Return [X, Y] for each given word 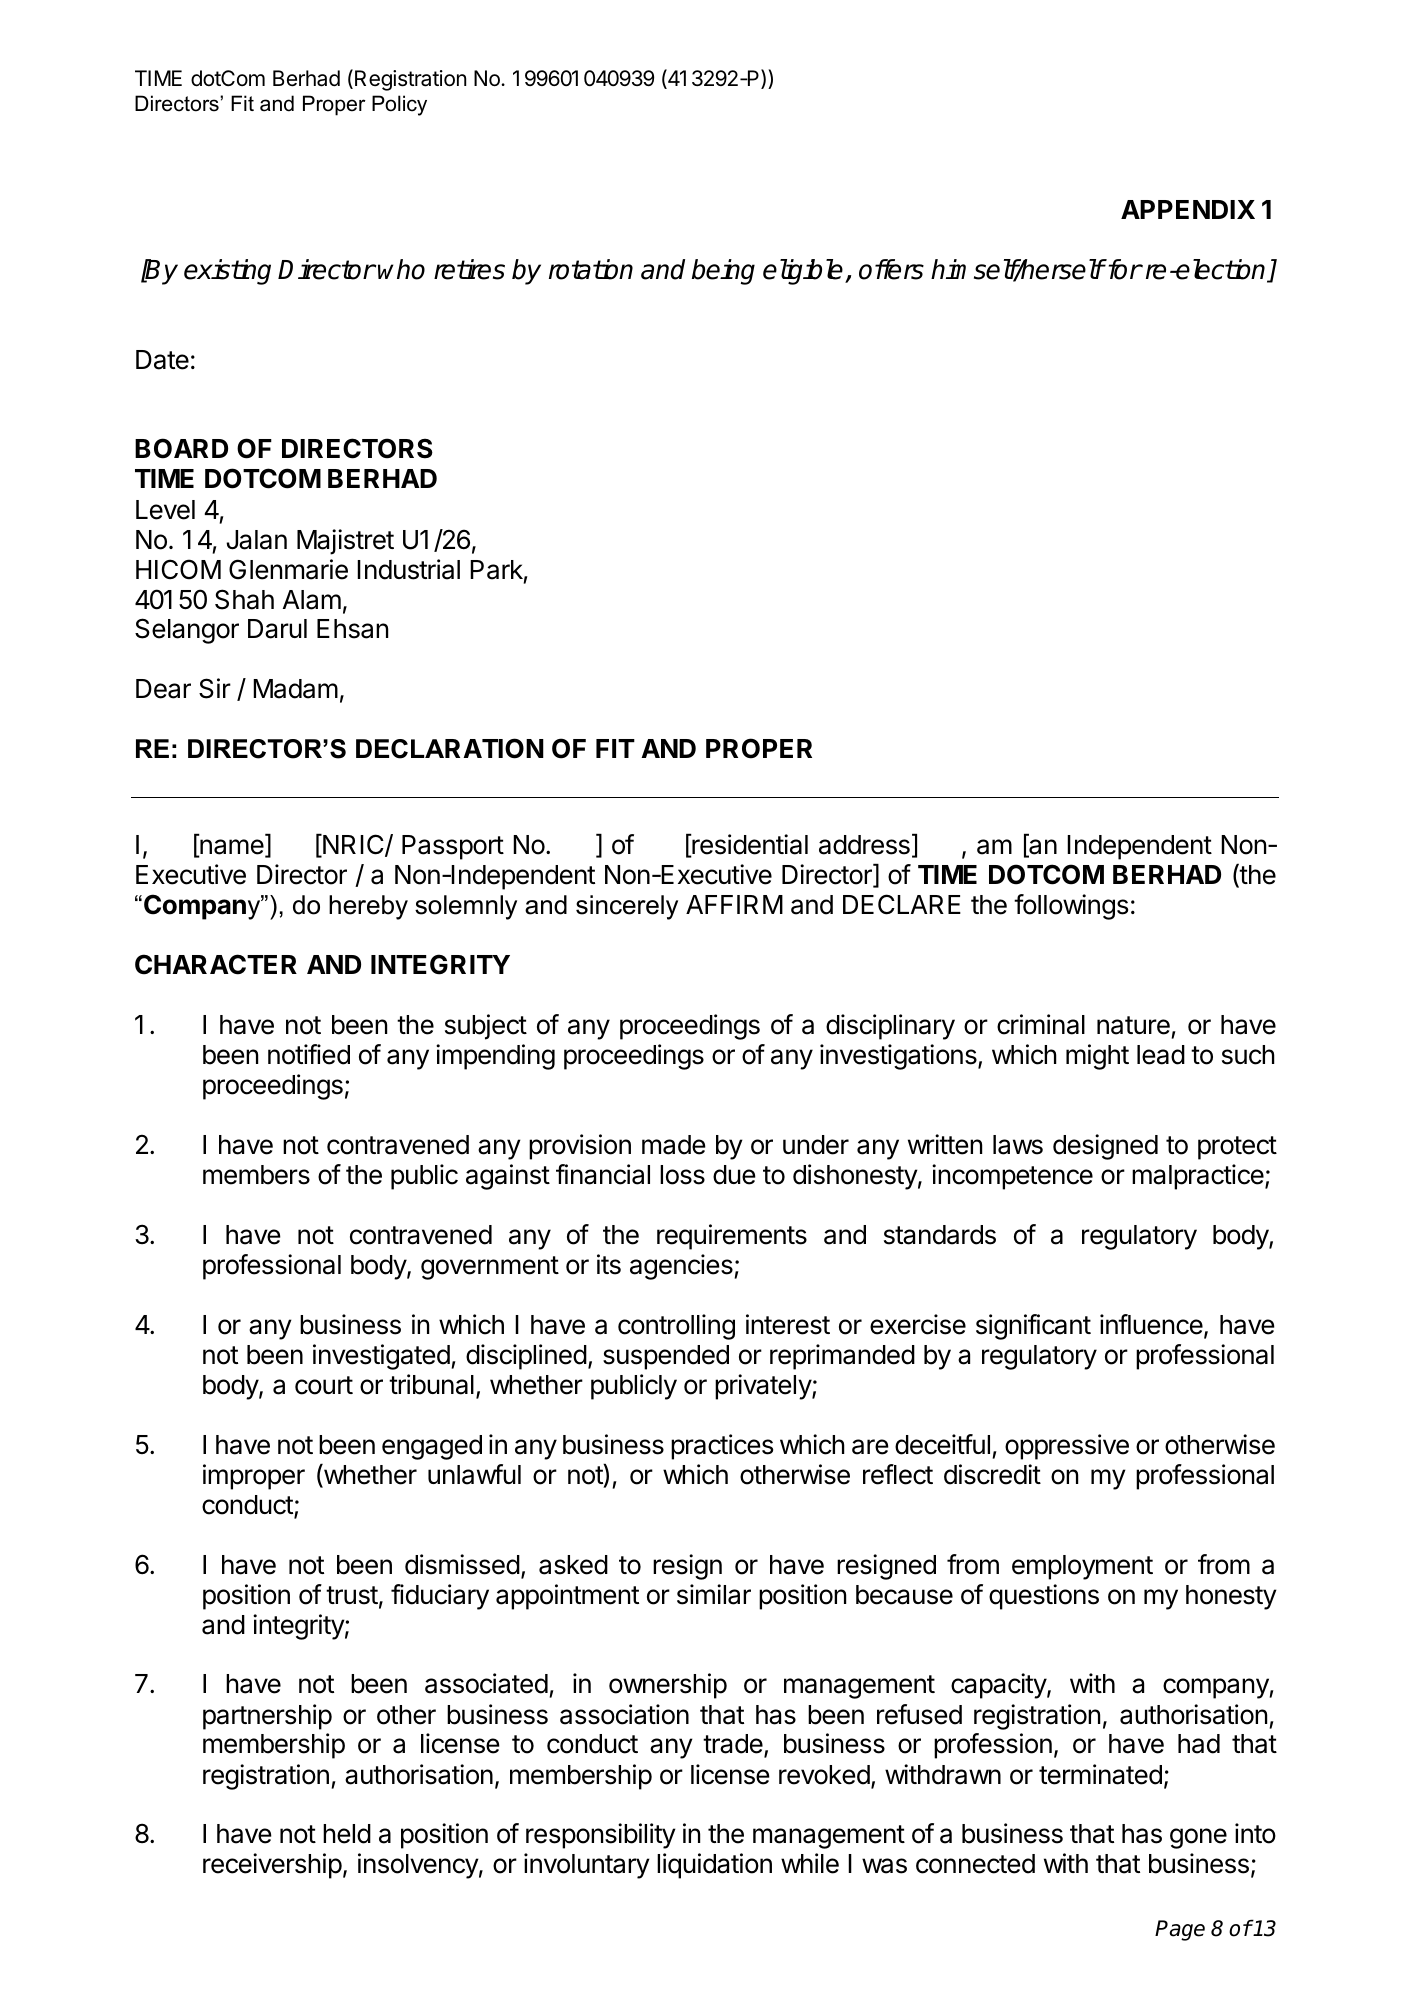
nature [1133, 1025]
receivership [272, 1866]
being [723, 272]
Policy [399, 105]
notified [309, 1054]
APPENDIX [1188, 209]
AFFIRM [734, 904]
